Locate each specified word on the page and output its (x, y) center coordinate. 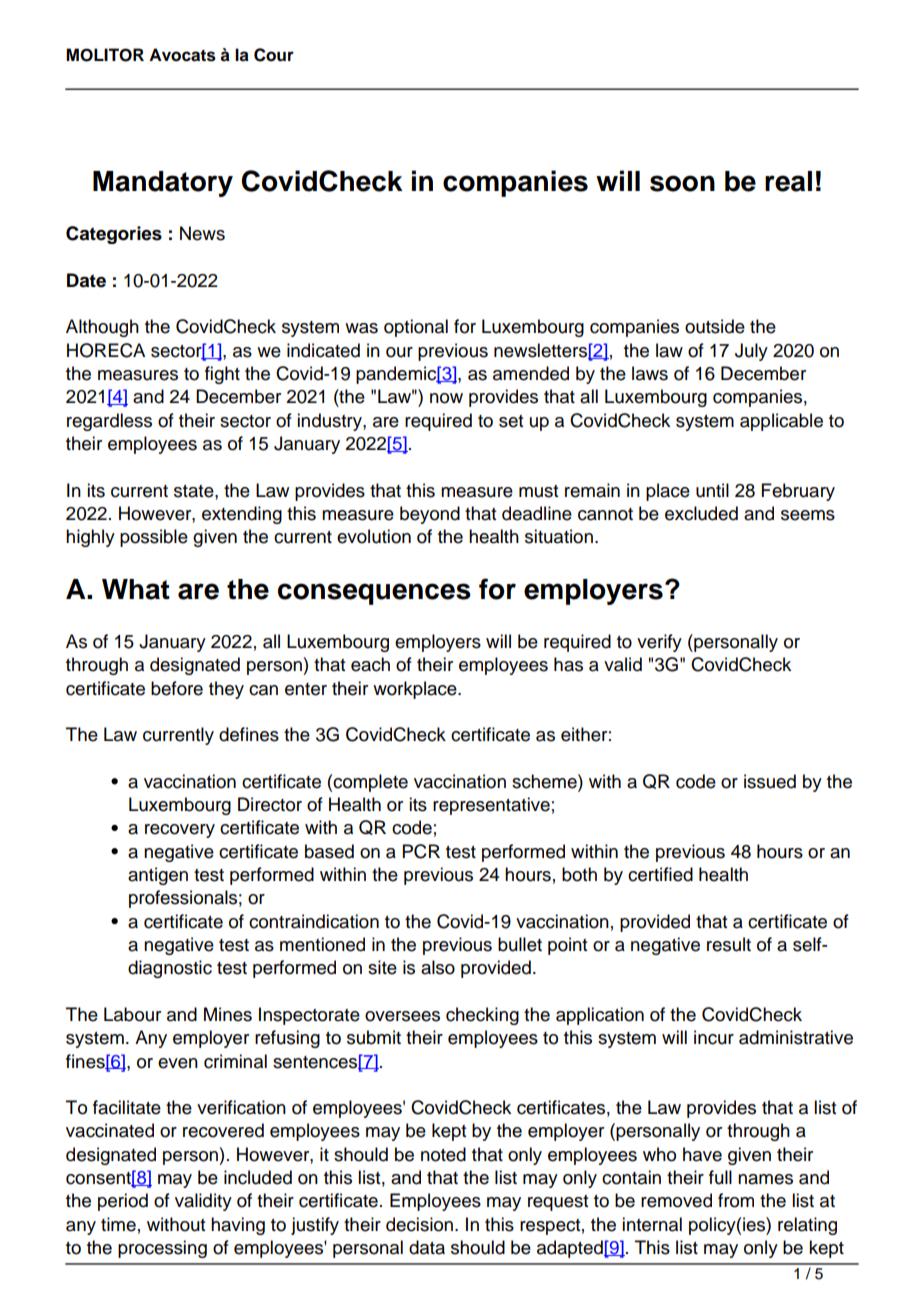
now (446, 398)
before (177, 688)
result (729, 944)
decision (419, 1224)
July (751, 352)
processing (162, 1249)
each (370, 664)
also (438, 967)
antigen (158, 876)
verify (659, 643)
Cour (274, 55)
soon (682, 183)
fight (222, 375)
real (788, 181)
